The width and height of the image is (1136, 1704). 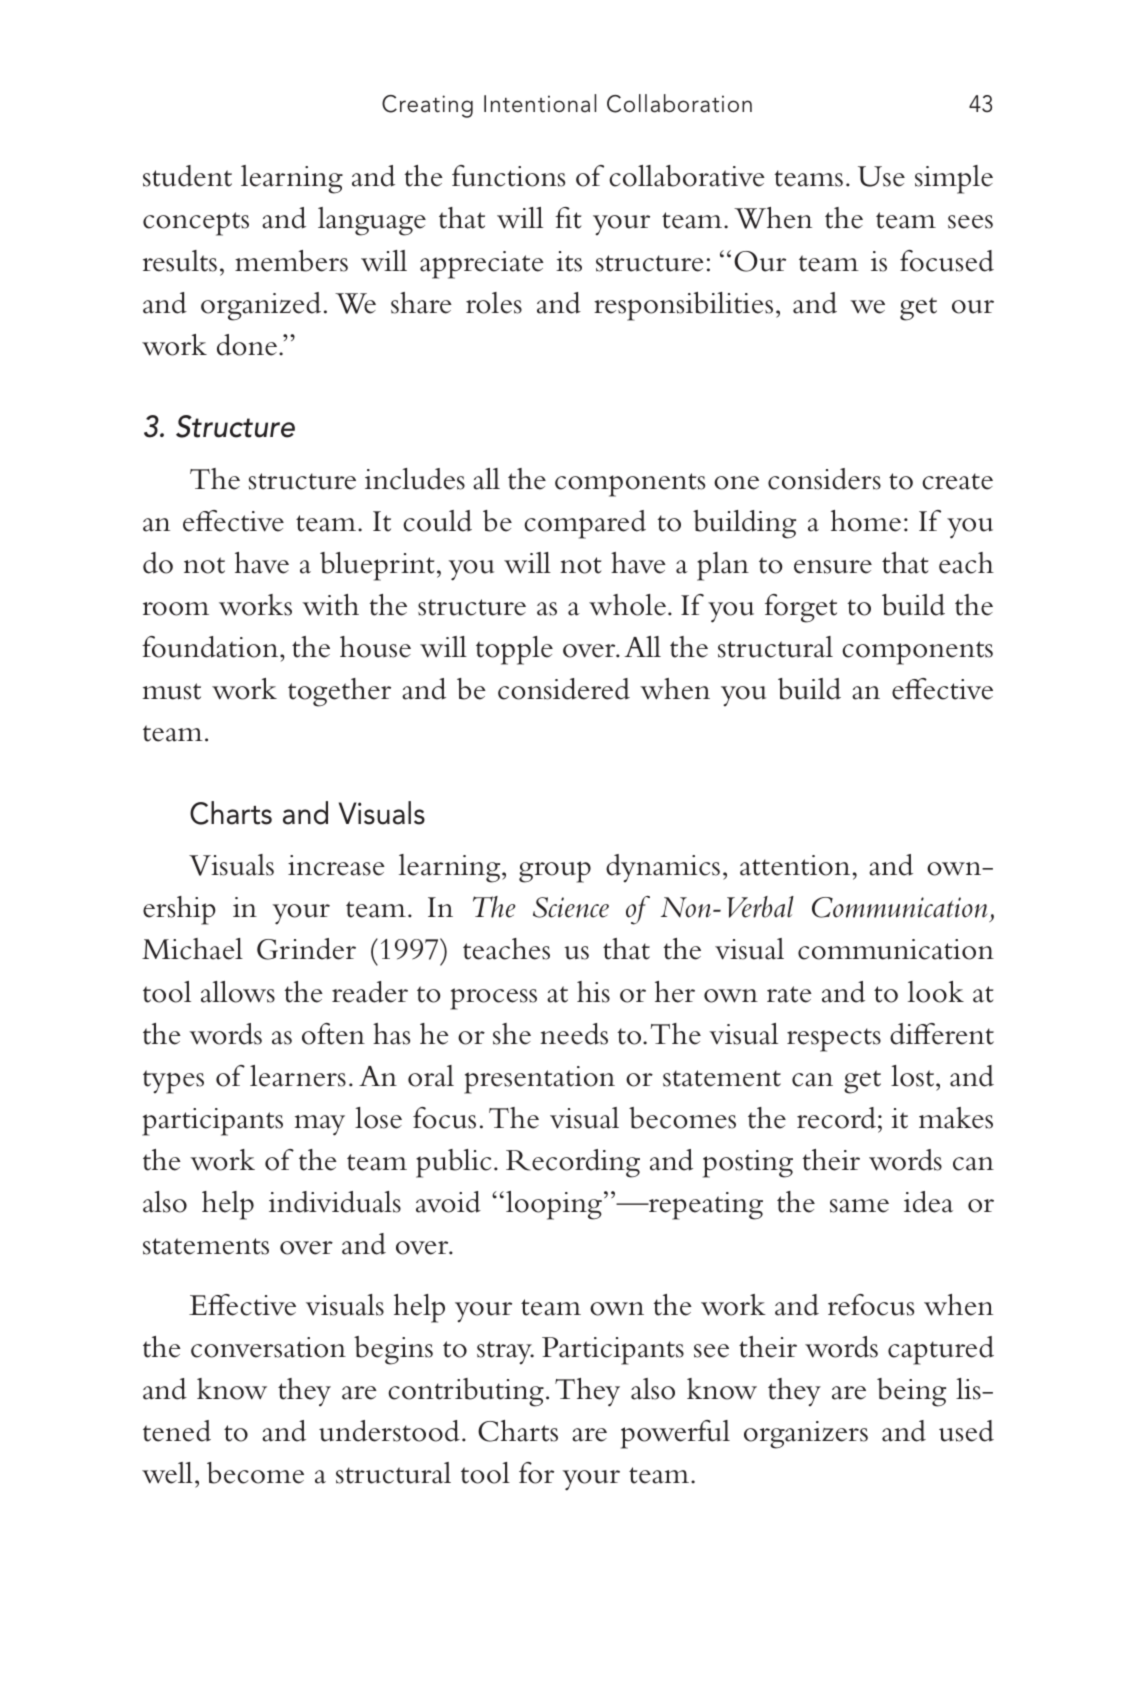 What do you see at coordinates (238, 992) in the image?
I see `allows` at bounding box center [238, 992].
